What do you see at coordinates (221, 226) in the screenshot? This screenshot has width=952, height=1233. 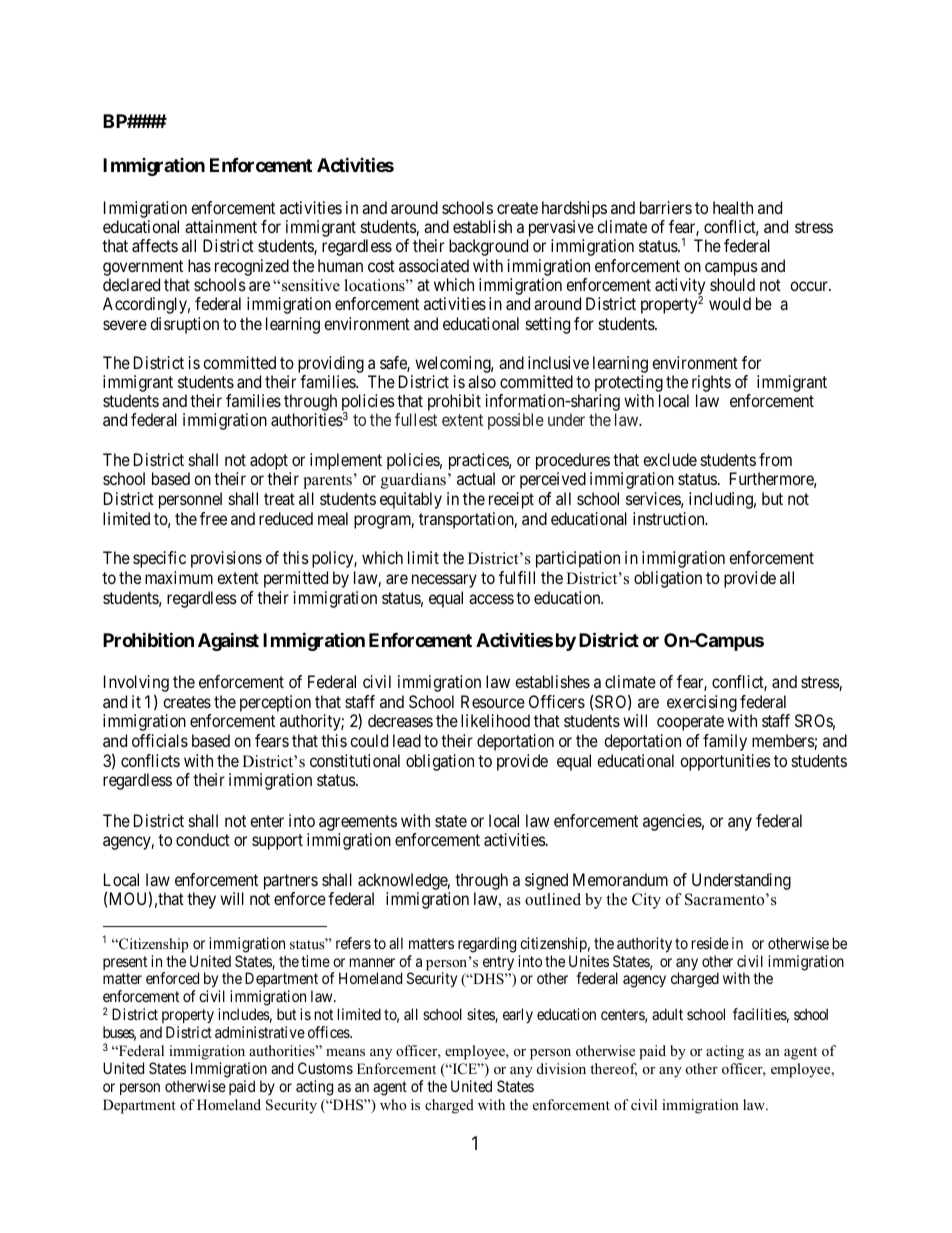 I see `attainment` at bounding box center [221, 226].
